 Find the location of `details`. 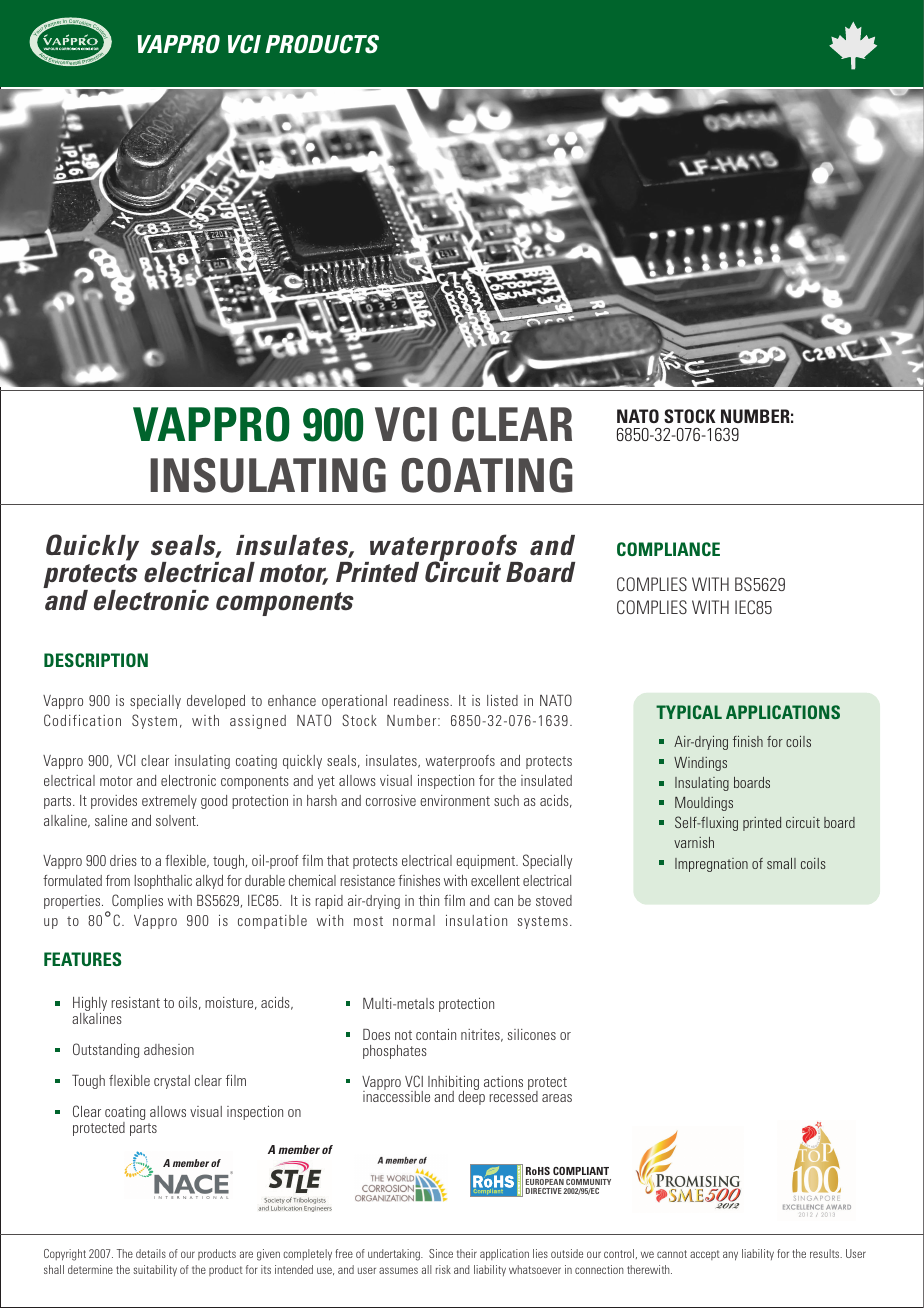

details is located at coordinates (151, 1253).
